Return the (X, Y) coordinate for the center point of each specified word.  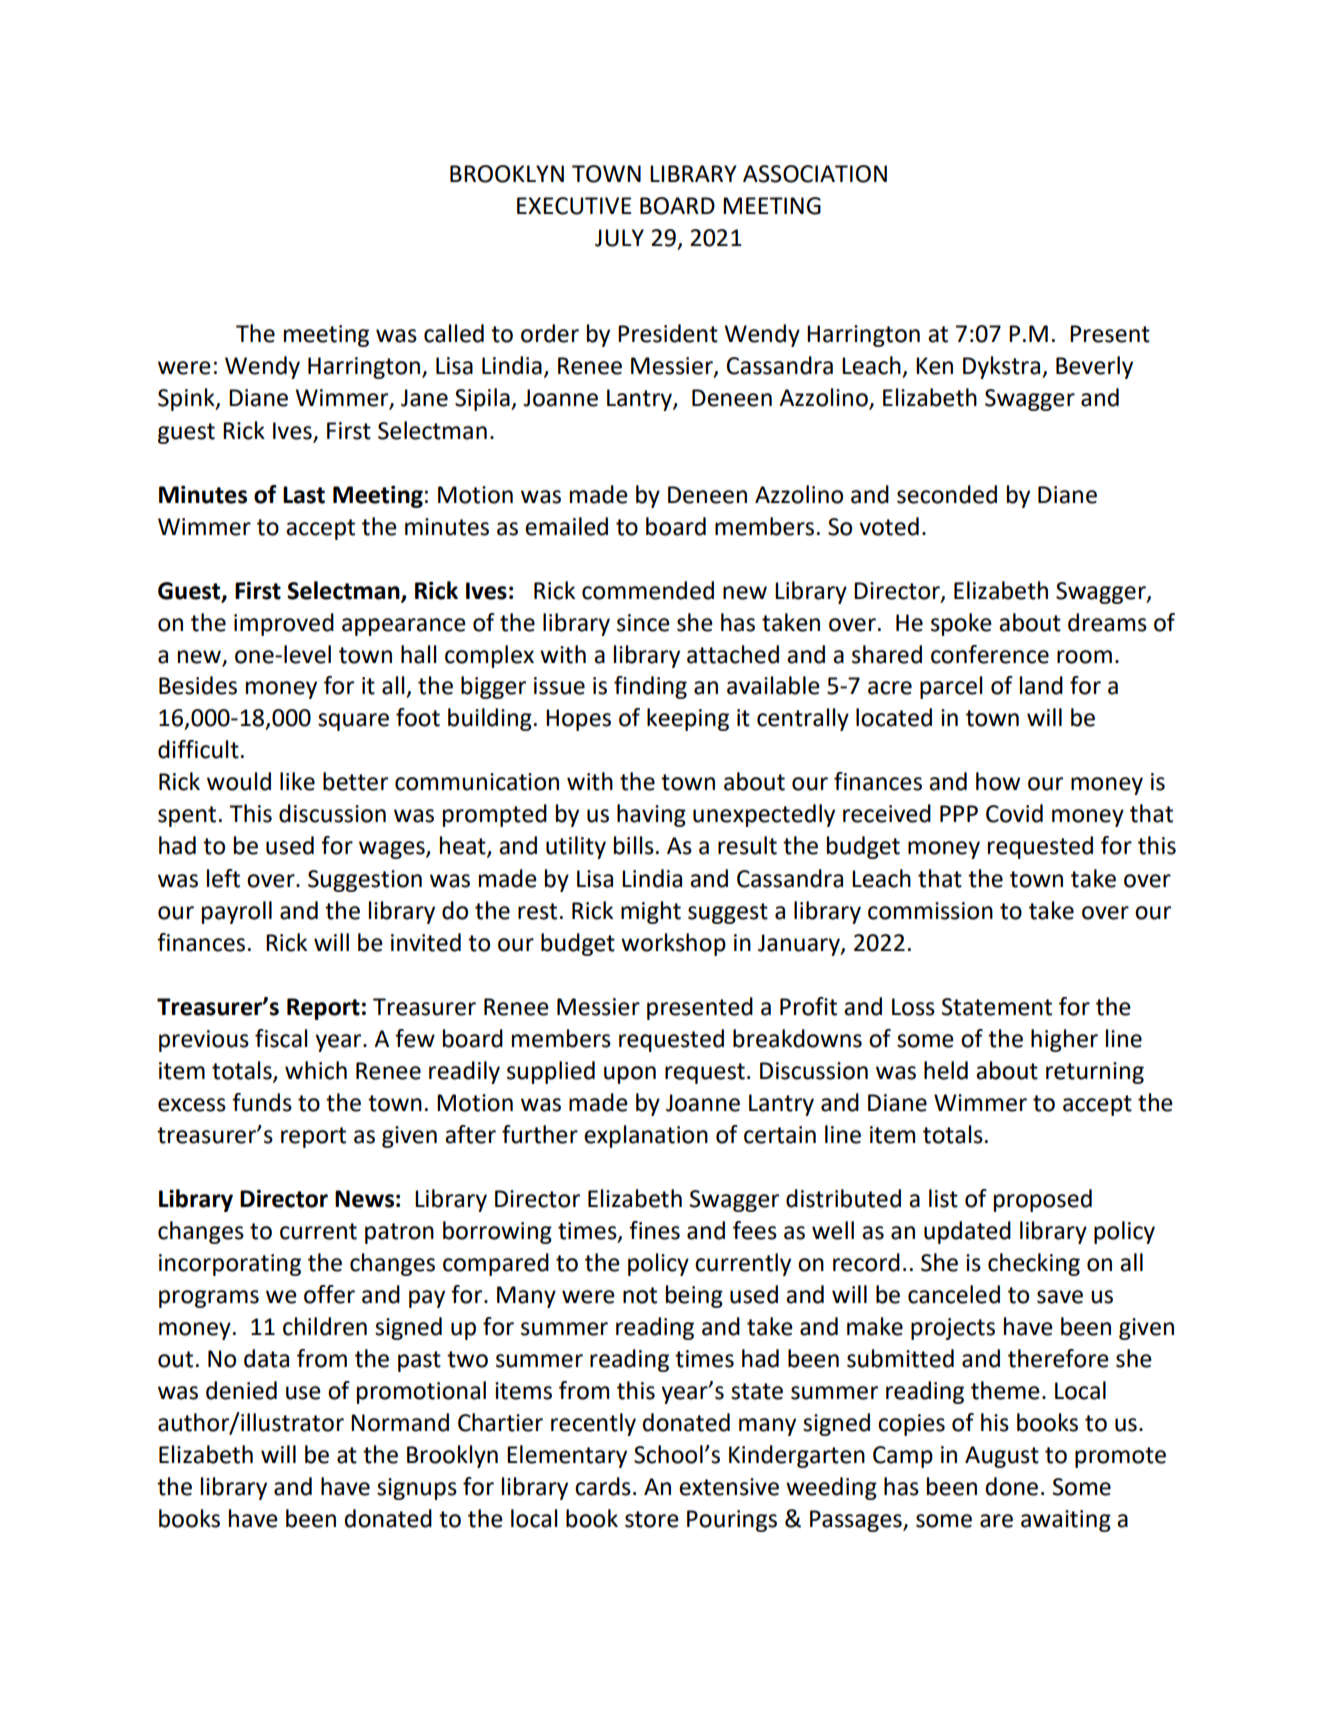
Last (304, 495)
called (454, 333)
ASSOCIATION (815, 174)
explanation (646, 1136)
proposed (1043, 1200)
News (364, 1199)
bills (634, 845)
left (223, 878)
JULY (619, 238)
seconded (947, 494)
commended (648, 590)
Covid (1014, 813)
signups (417, 1489)
